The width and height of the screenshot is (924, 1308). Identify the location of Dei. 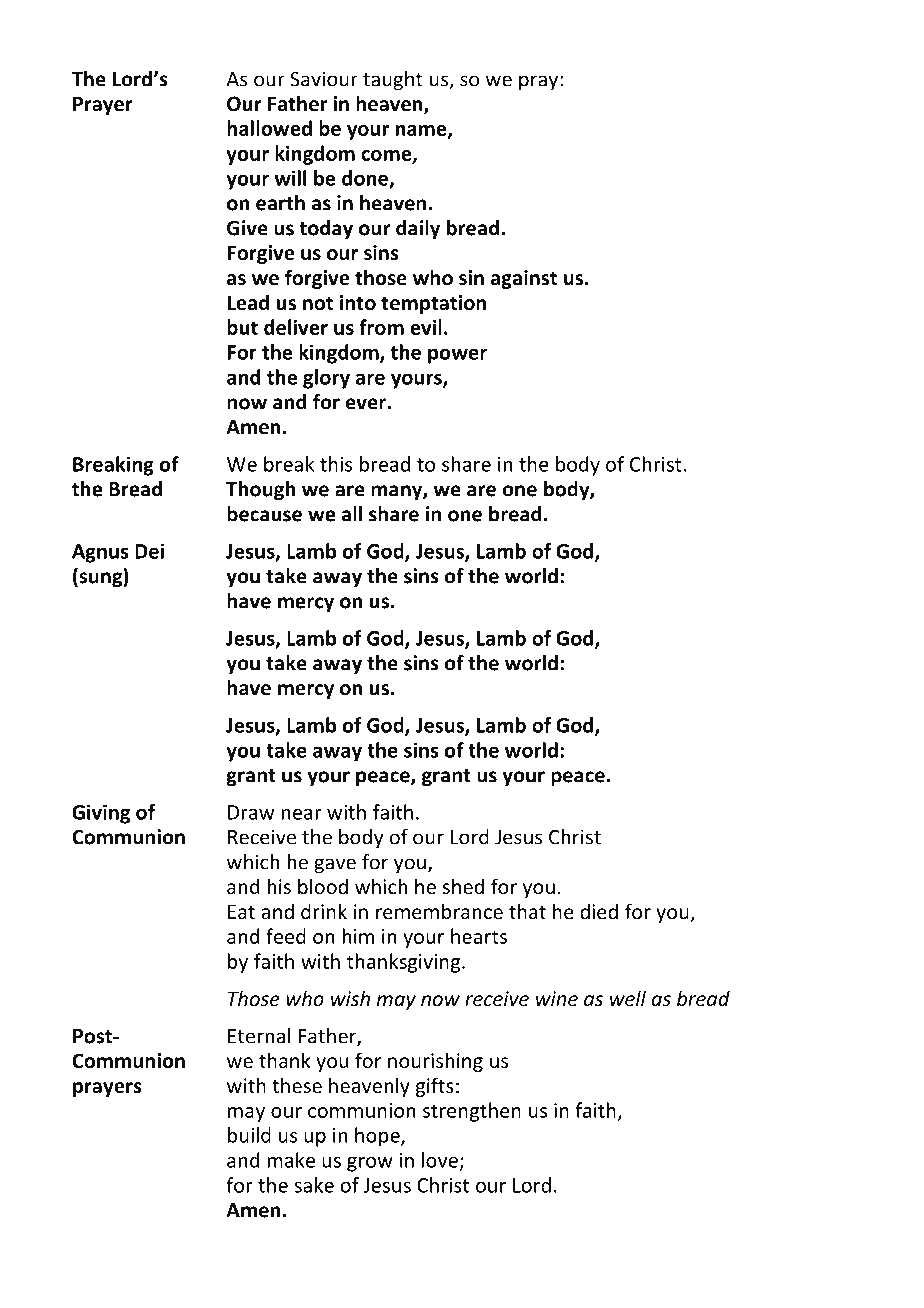
(149, 551).
